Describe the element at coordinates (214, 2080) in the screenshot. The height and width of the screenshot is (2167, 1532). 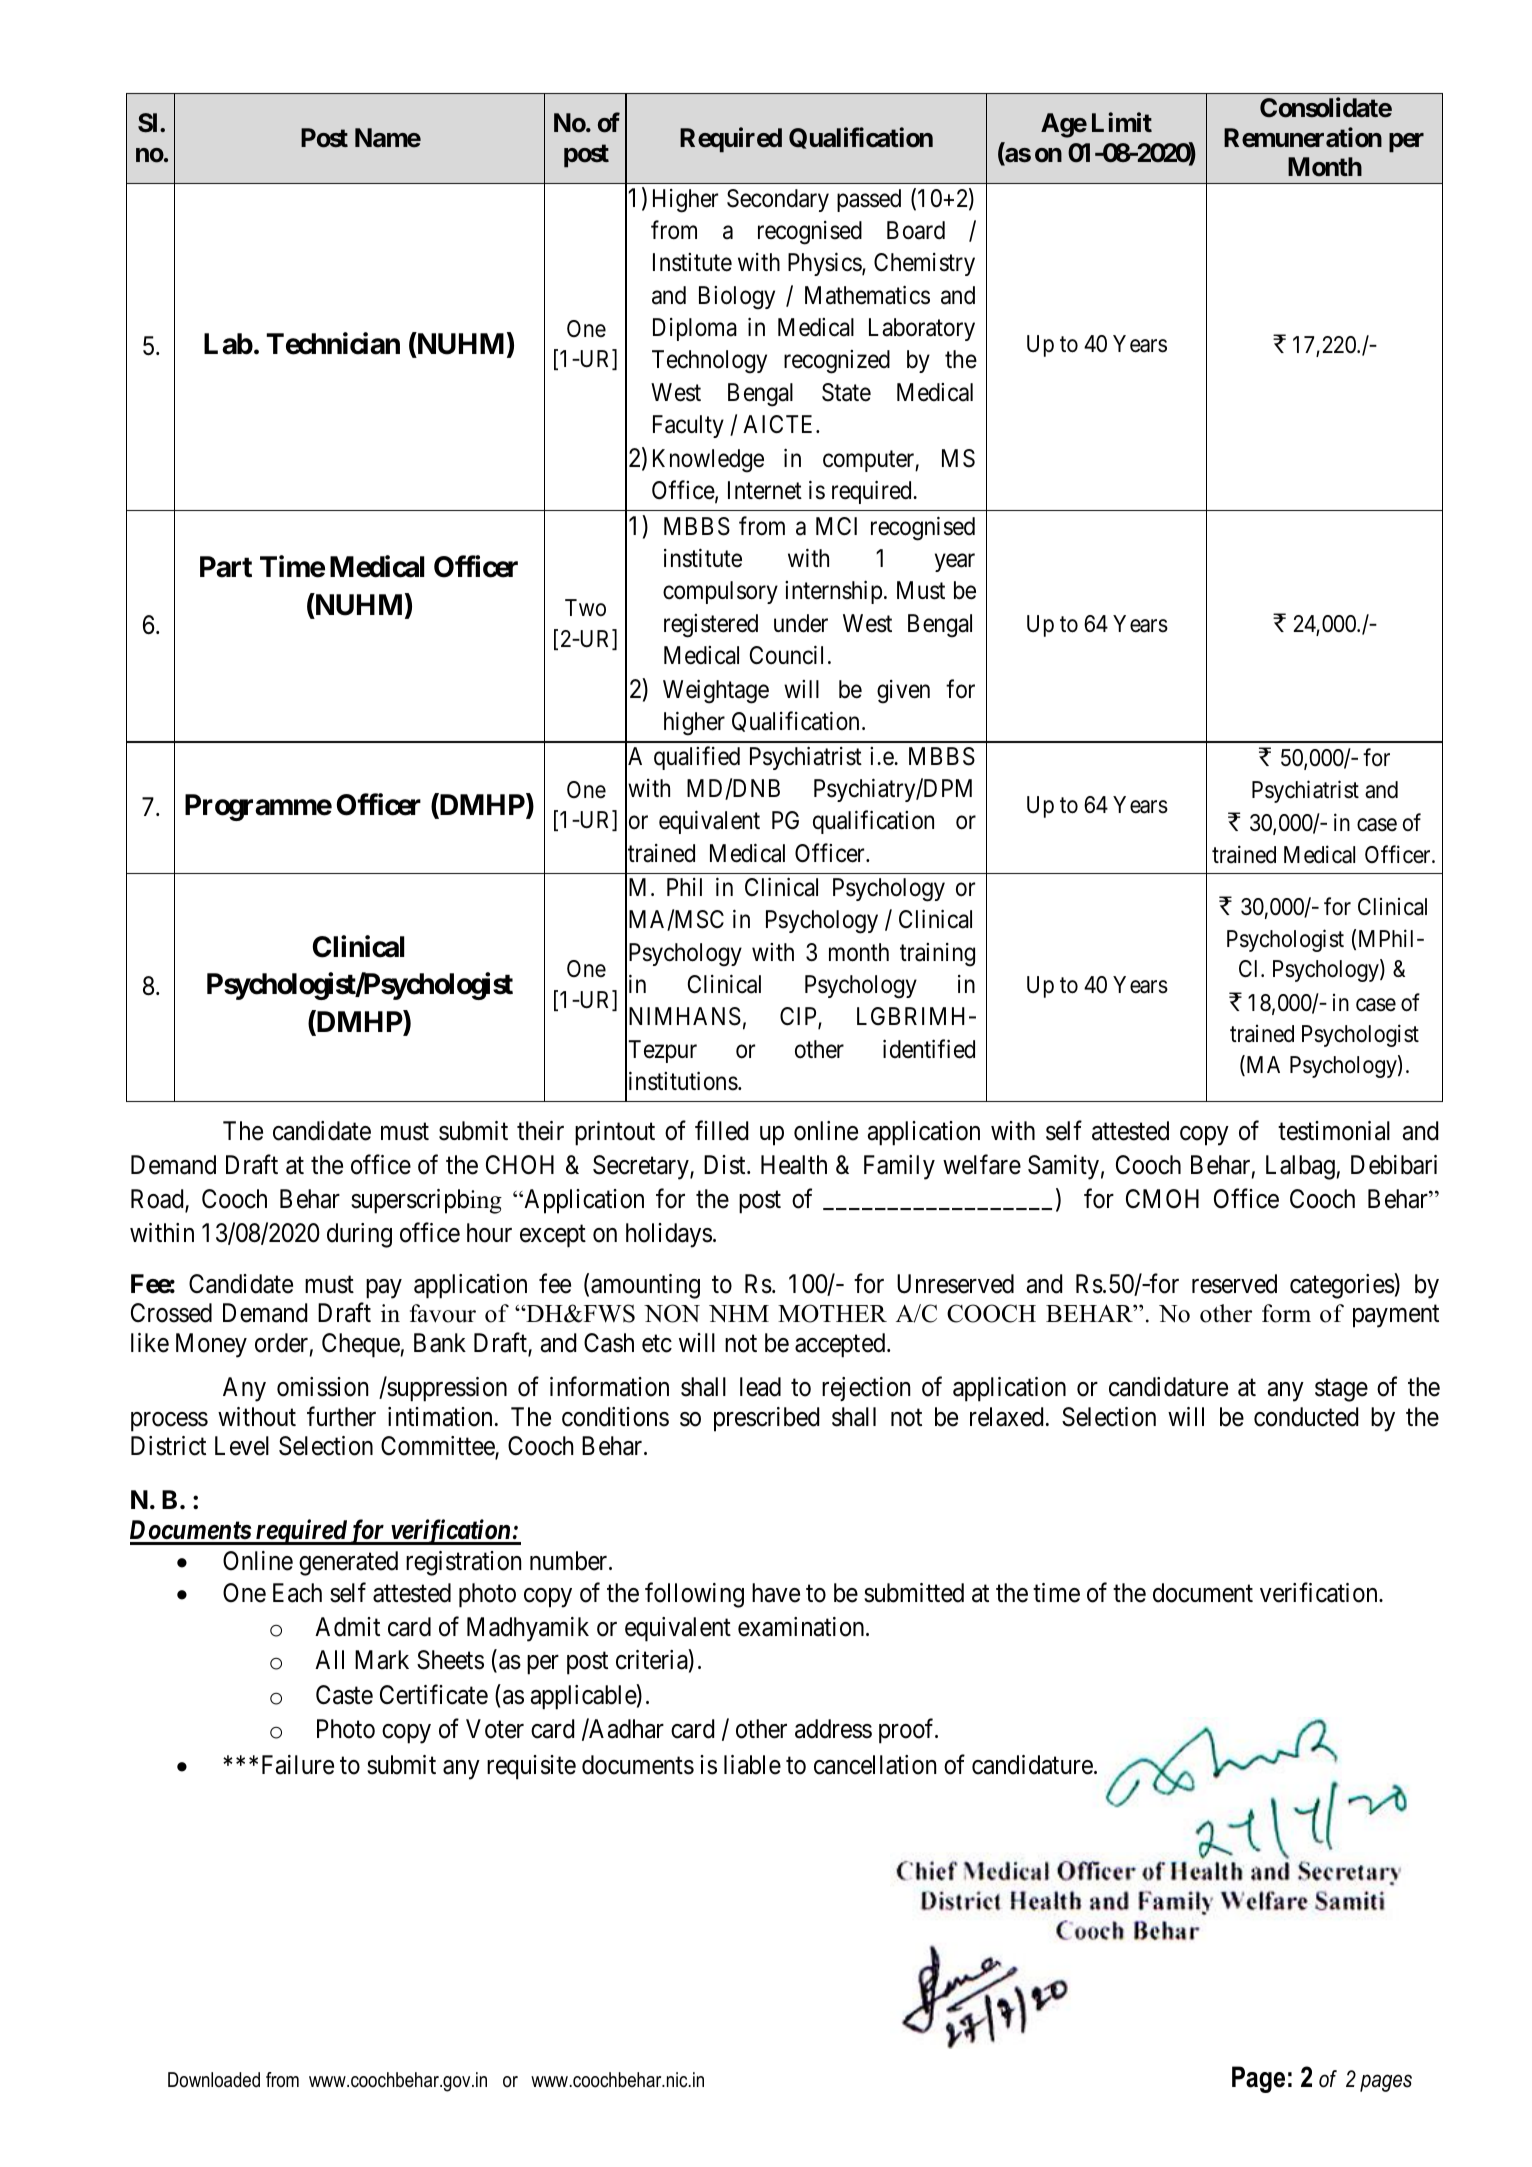
I see `Downloaded` at that location.
